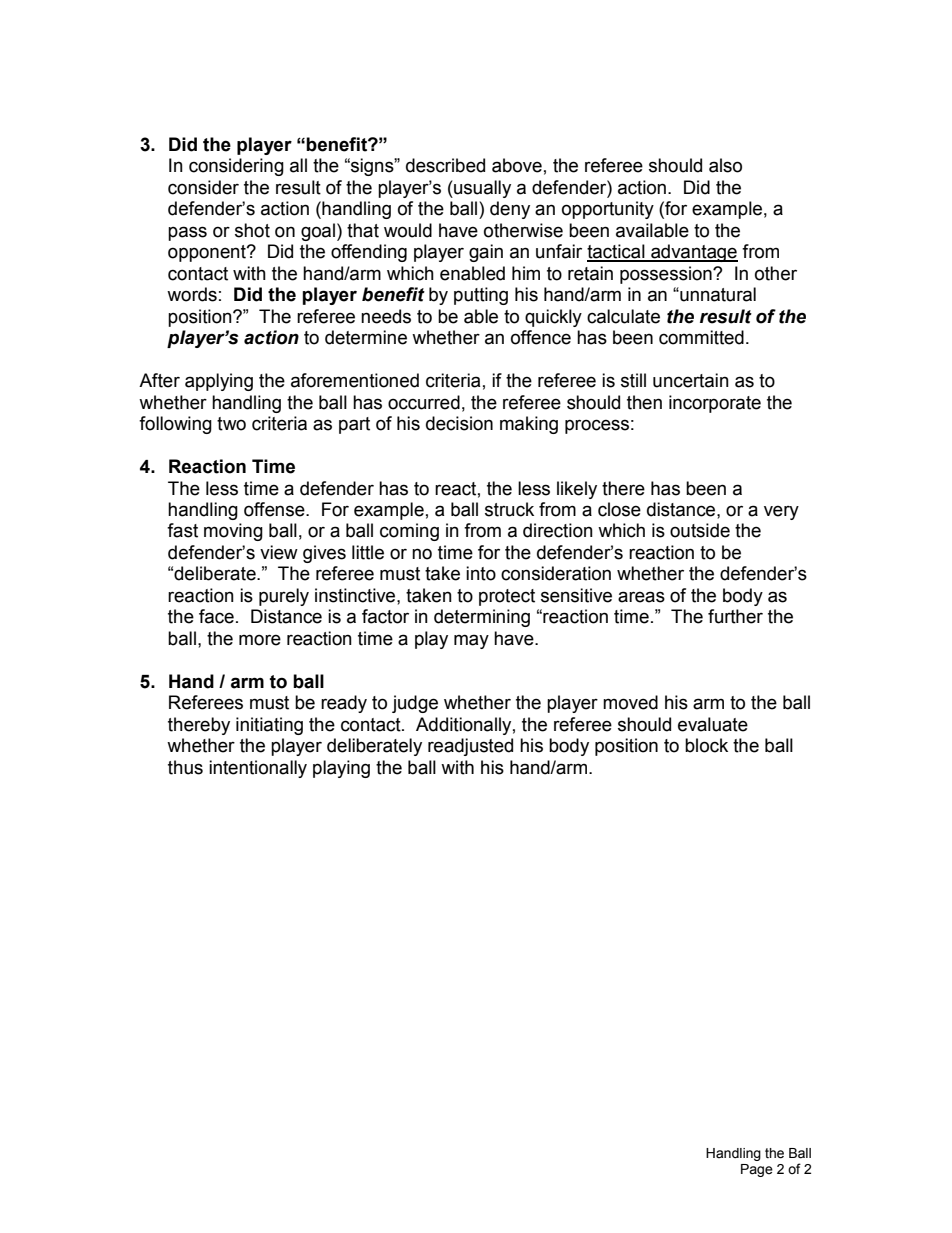  I want to click on intentionally, so click(258, 769).
